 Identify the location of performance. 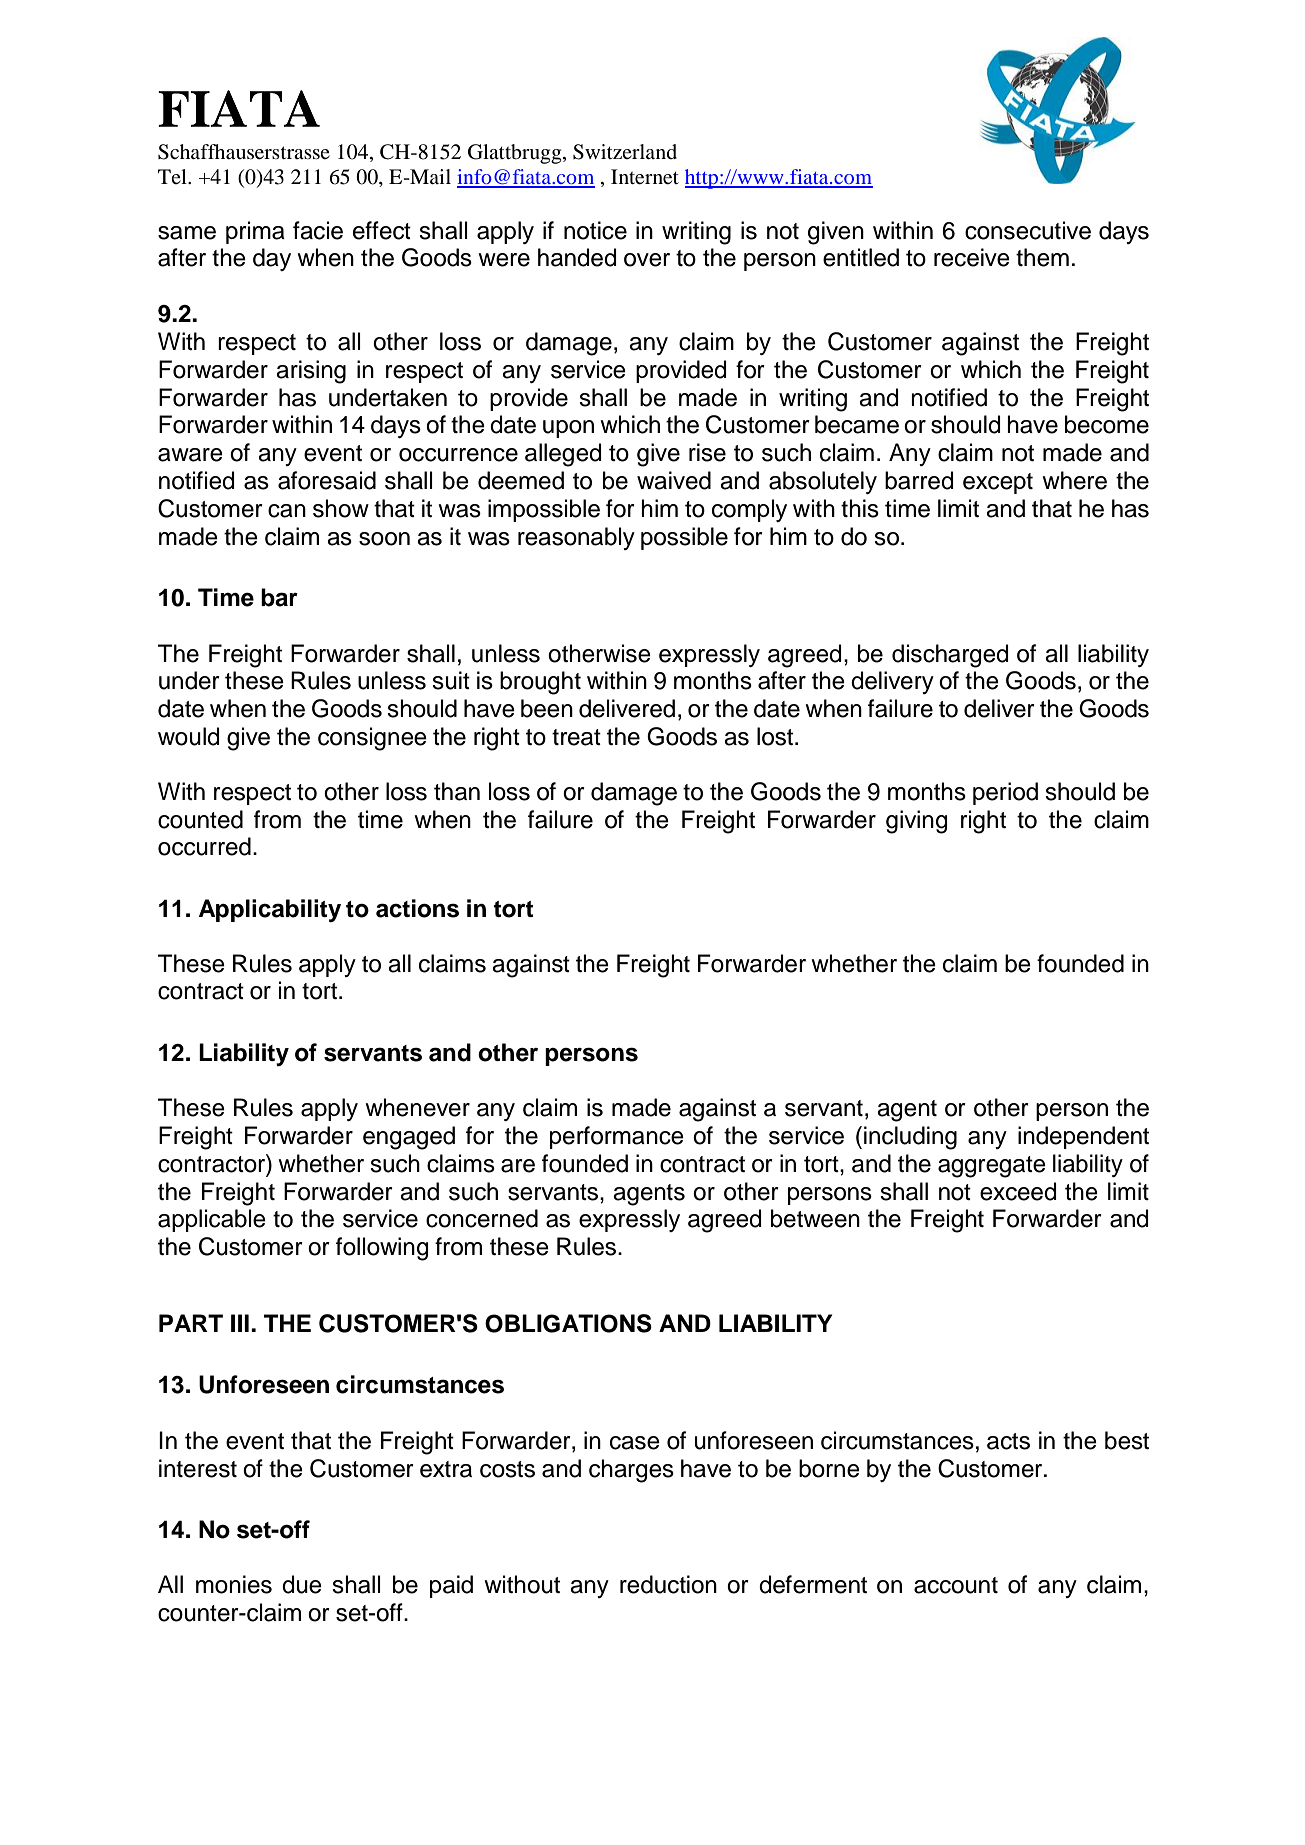
(617, 1137).
